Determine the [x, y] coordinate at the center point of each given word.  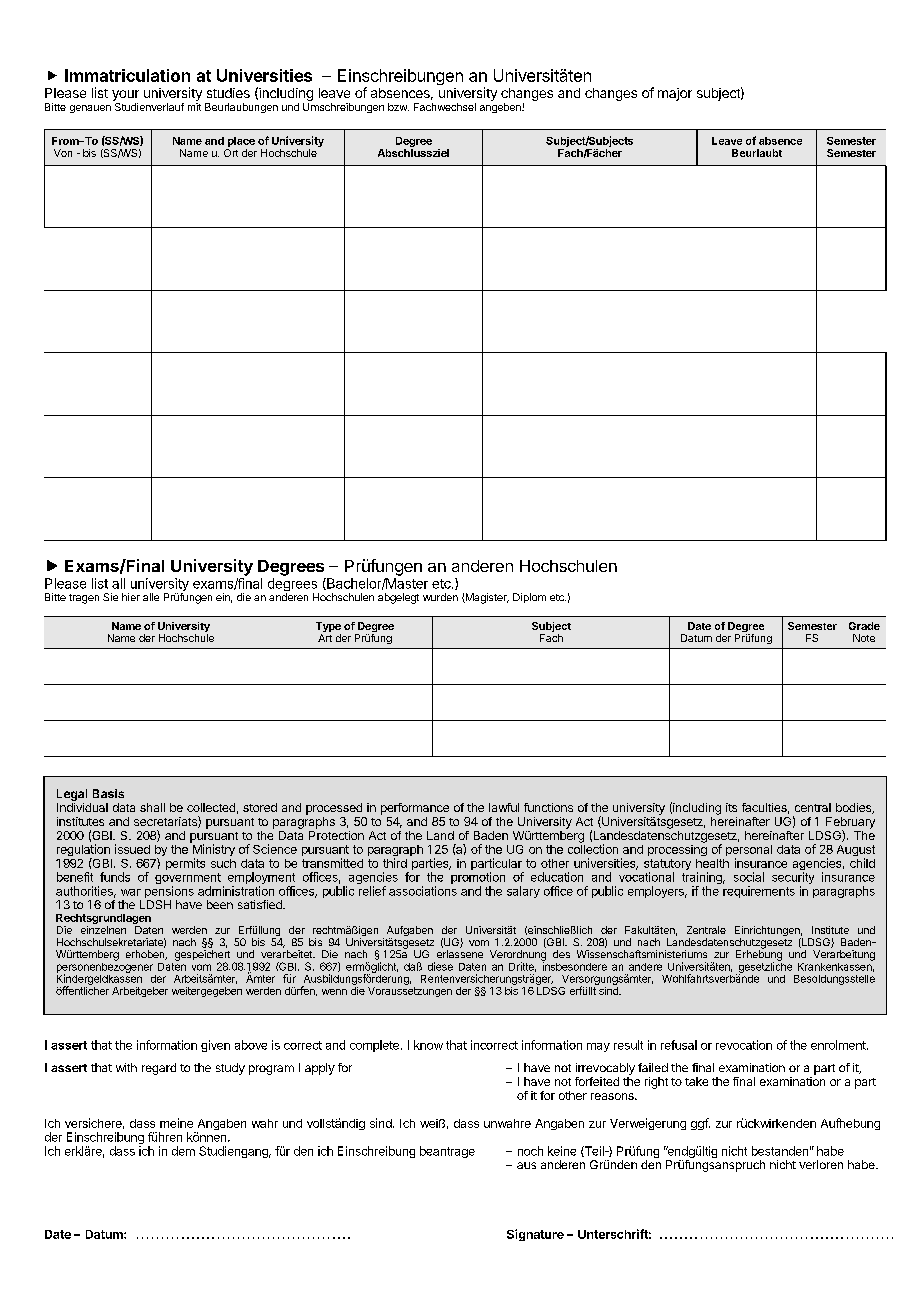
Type [328, 628]
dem [183, 1151]
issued [132, 849]
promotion [478, 879]
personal [749, 852]
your [125, 95]
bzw [398, 107]
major [675, 94]
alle [151, 597]
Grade [864, 626]
